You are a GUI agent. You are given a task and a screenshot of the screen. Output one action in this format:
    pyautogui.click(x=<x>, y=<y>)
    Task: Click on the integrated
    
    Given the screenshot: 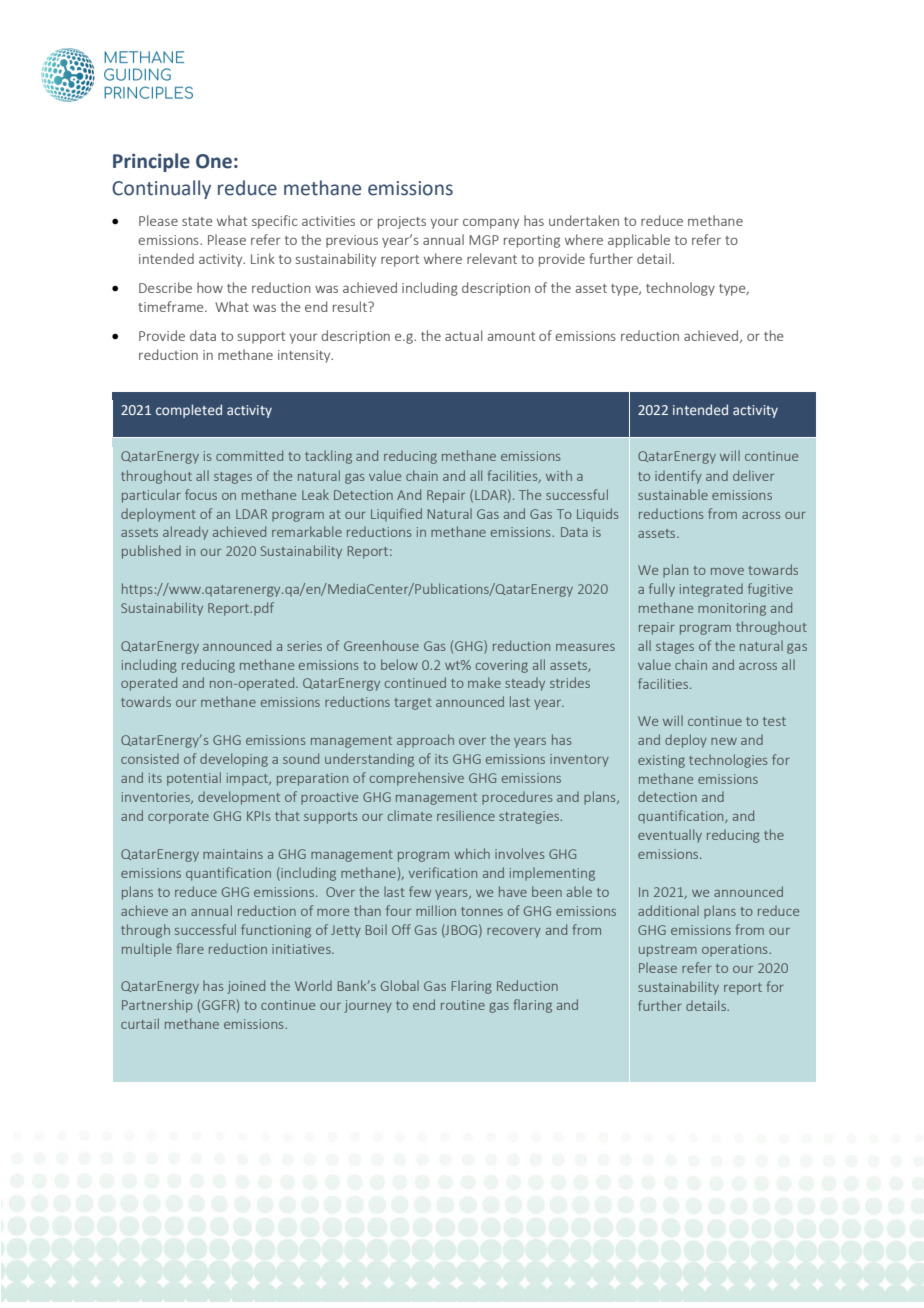 What is the action you would take?
    pyautogui.click(x=711, y=590)
